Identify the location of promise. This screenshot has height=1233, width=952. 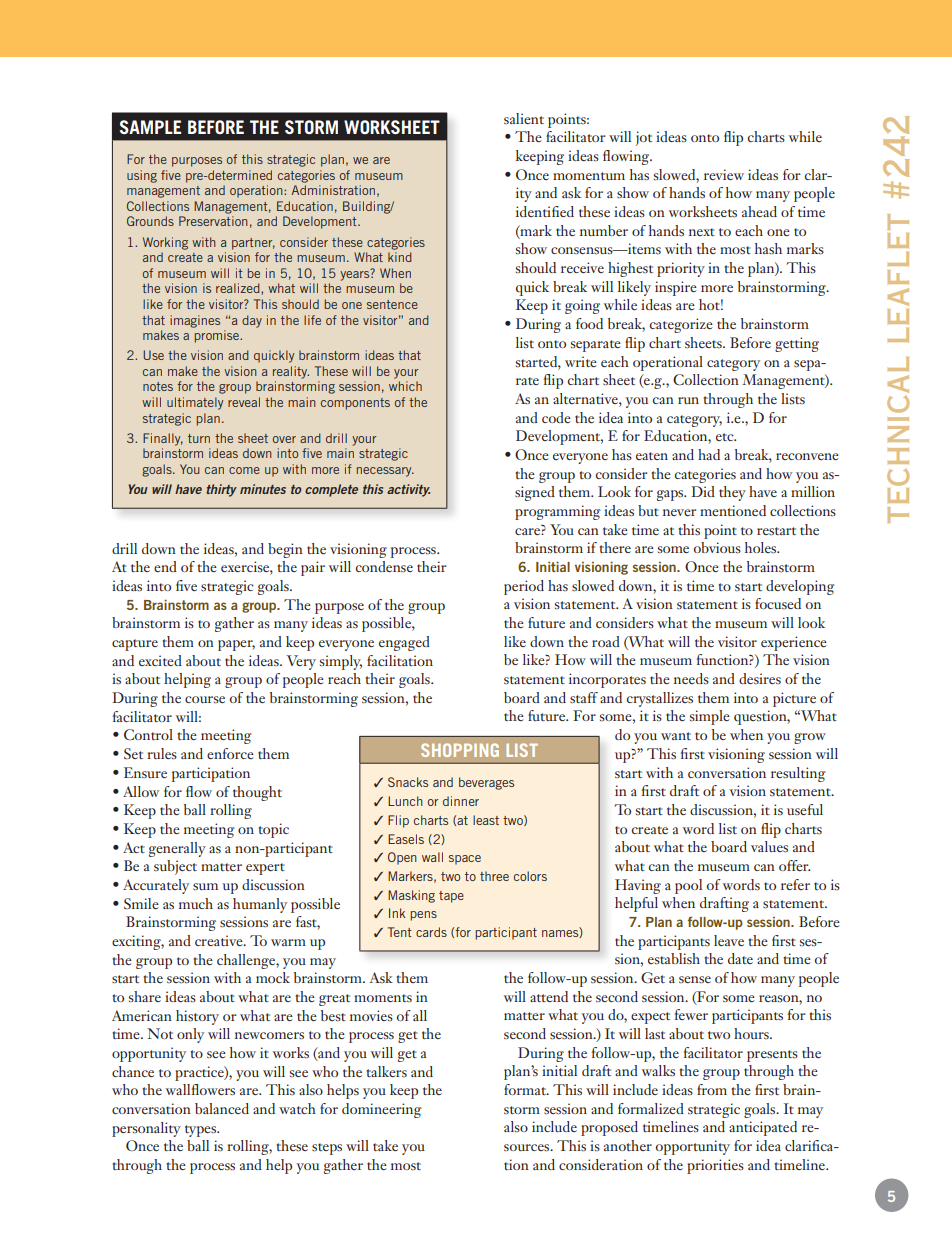
(218, 336).
